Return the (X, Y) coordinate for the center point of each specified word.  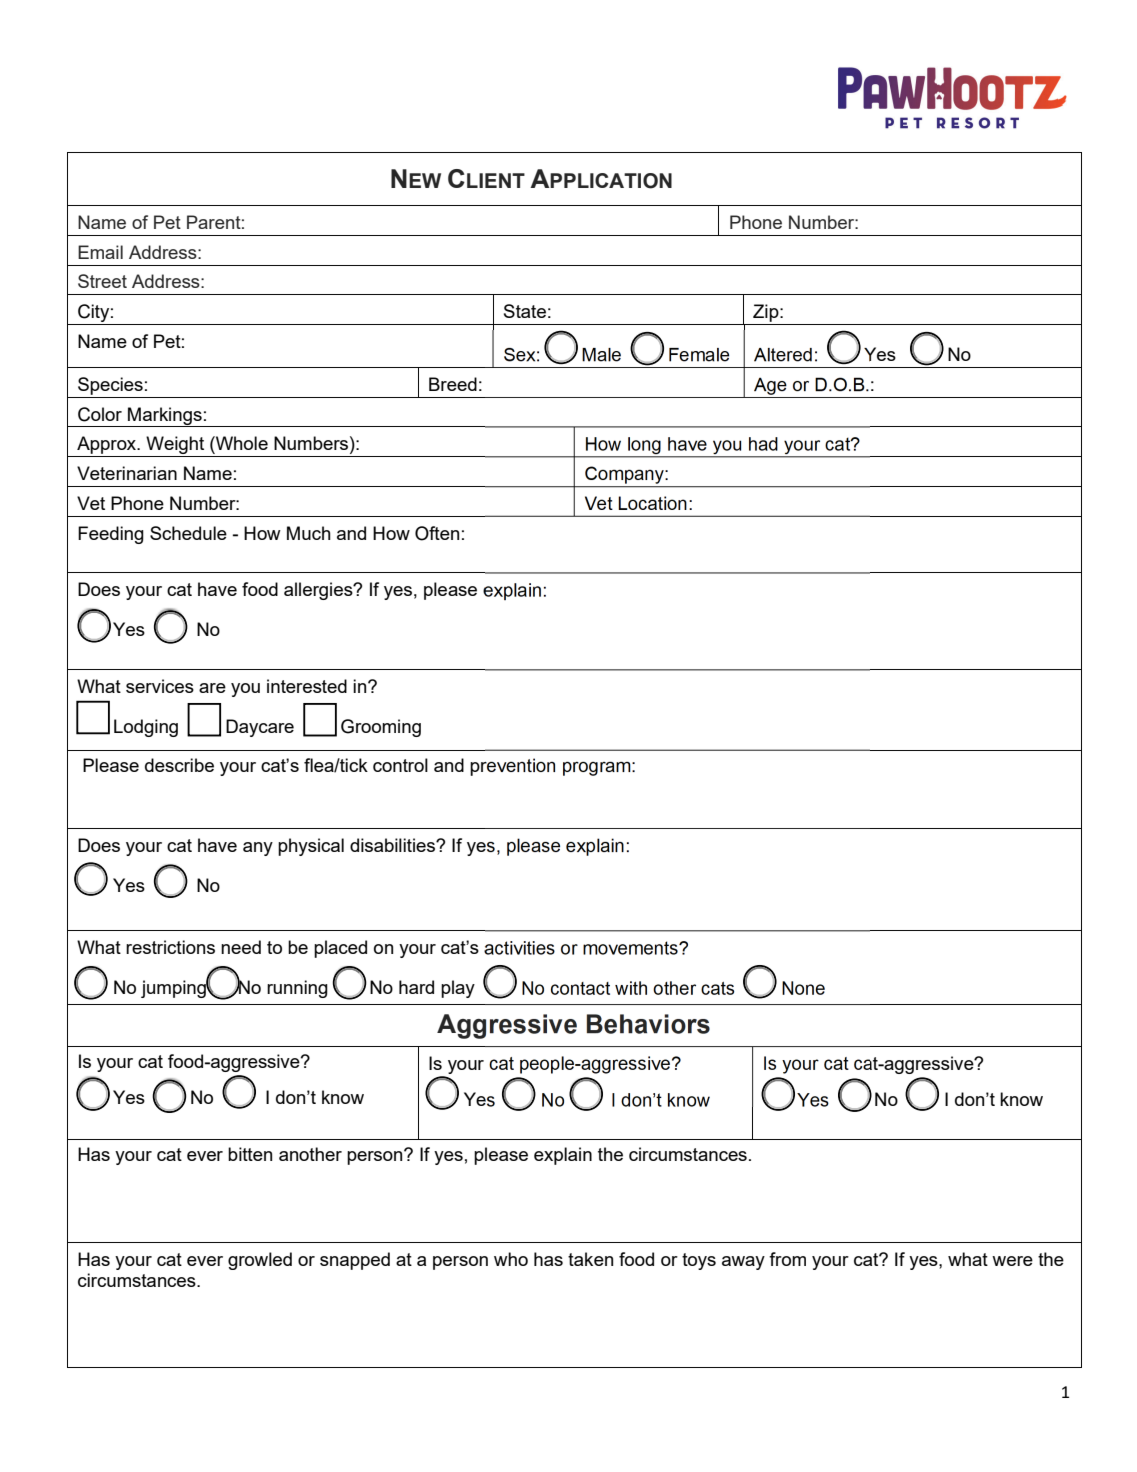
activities (519, 948)
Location (653, 503)
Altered (783, 355)
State (525, 311)
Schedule (188, 533)
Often (437, 533)
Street (102, 281)
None (803, 988)
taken (590, 1259)
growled (260, 1261)
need (241, 947)
